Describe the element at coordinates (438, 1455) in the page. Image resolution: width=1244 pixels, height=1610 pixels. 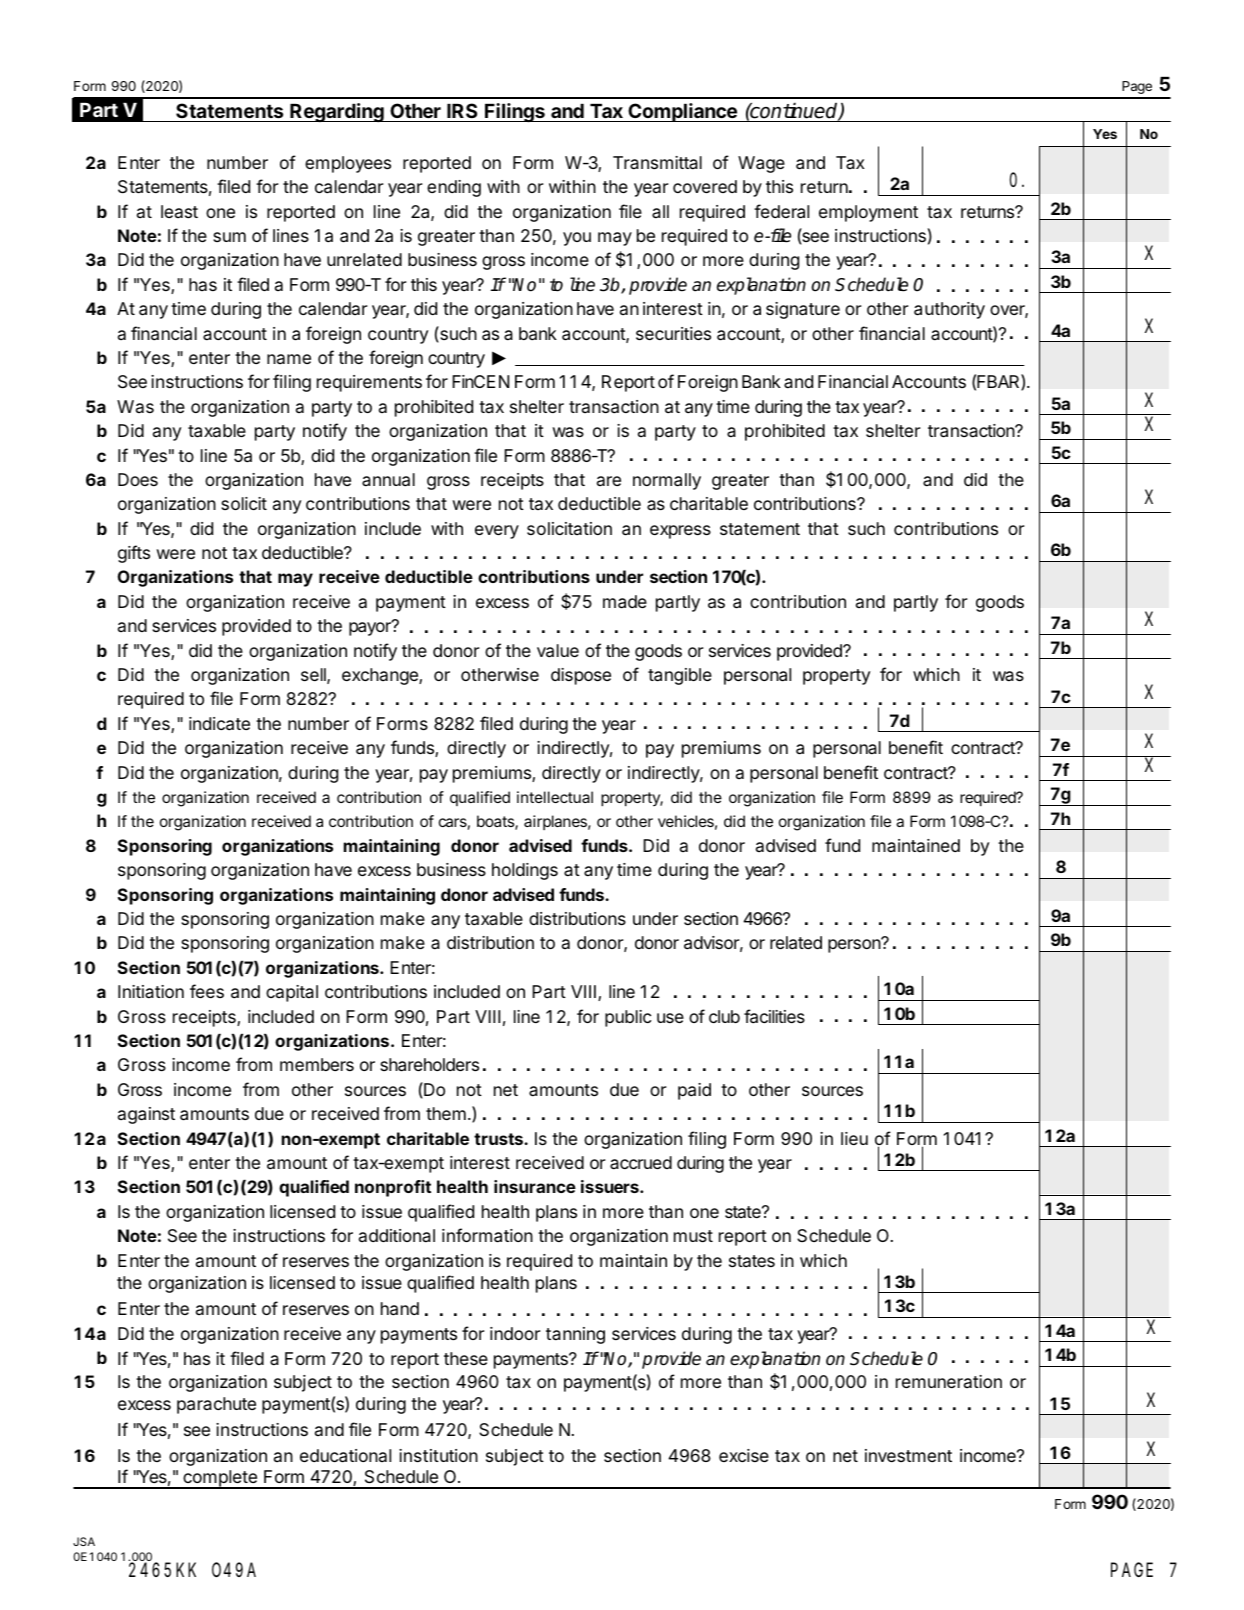
I see `institution` at that location.
